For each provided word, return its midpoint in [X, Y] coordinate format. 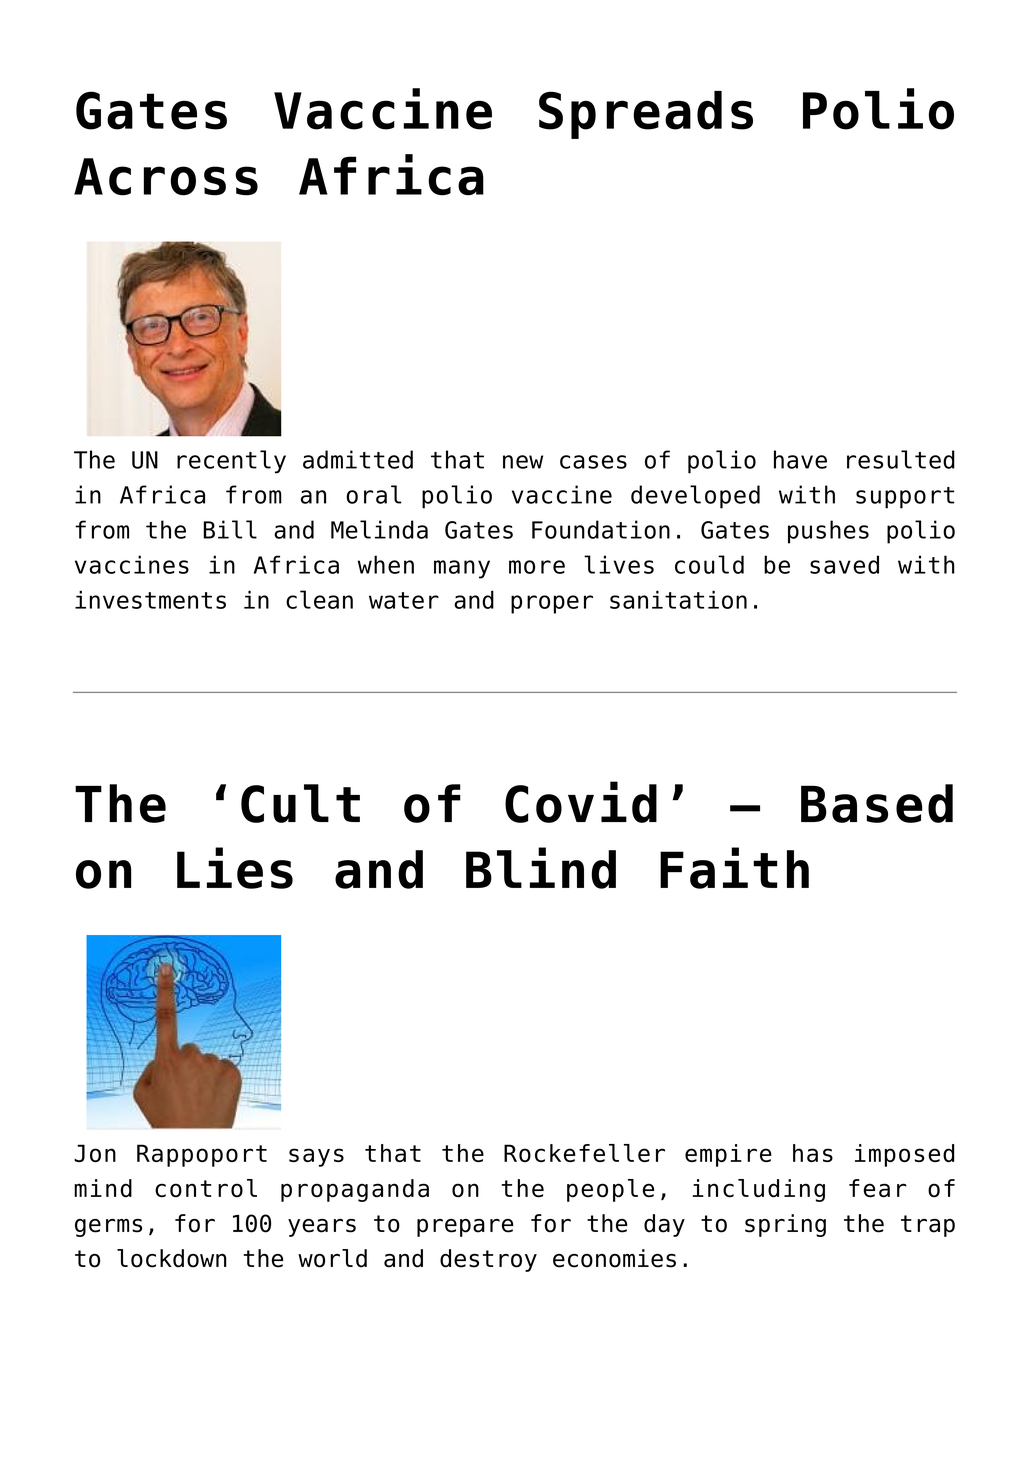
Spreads [646, 115]
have [800, 459]
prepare [465, 1228]
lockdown [172, 1258]
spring [785, 1225]
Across [166, 177]
